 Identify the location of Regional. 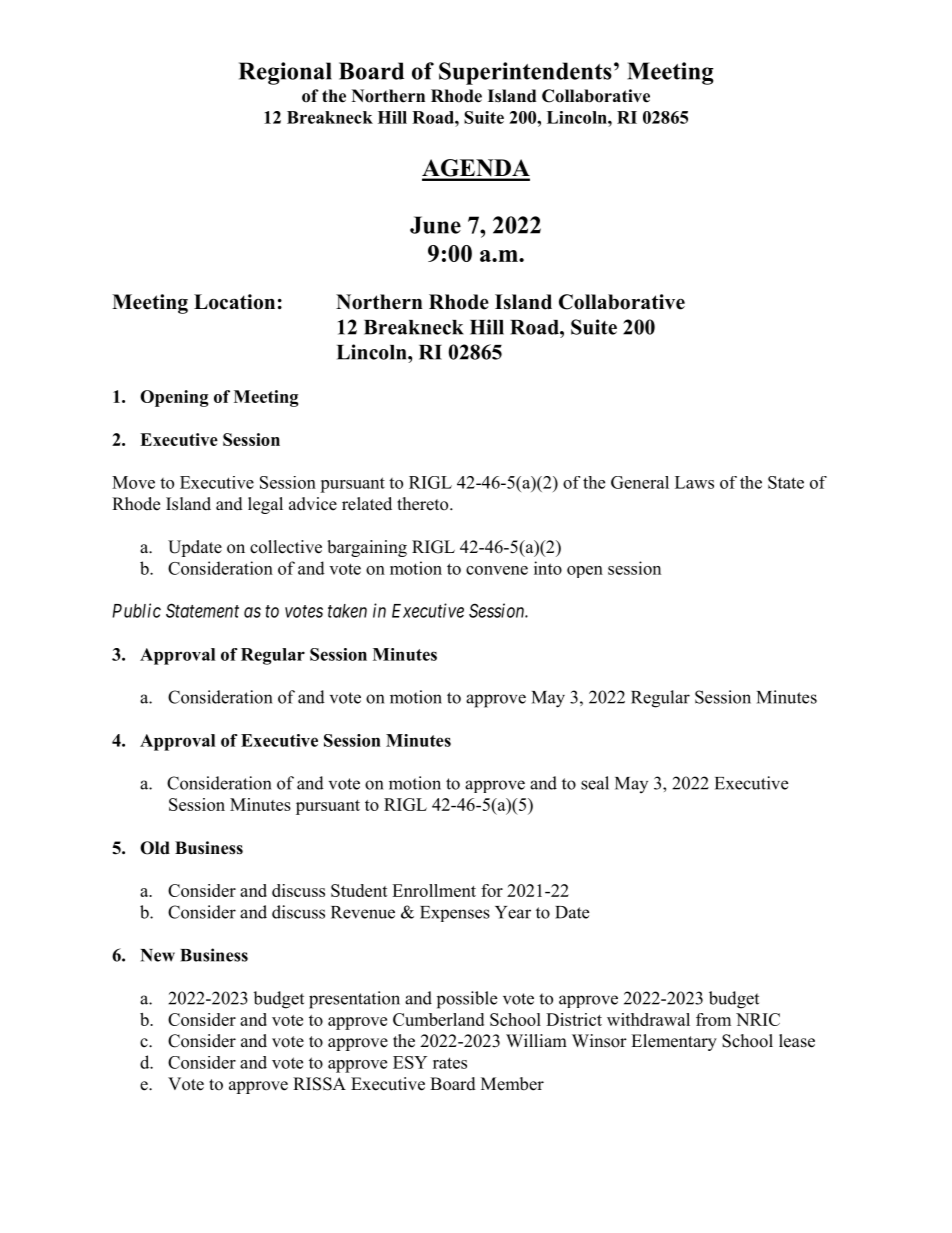
(285, 73).
